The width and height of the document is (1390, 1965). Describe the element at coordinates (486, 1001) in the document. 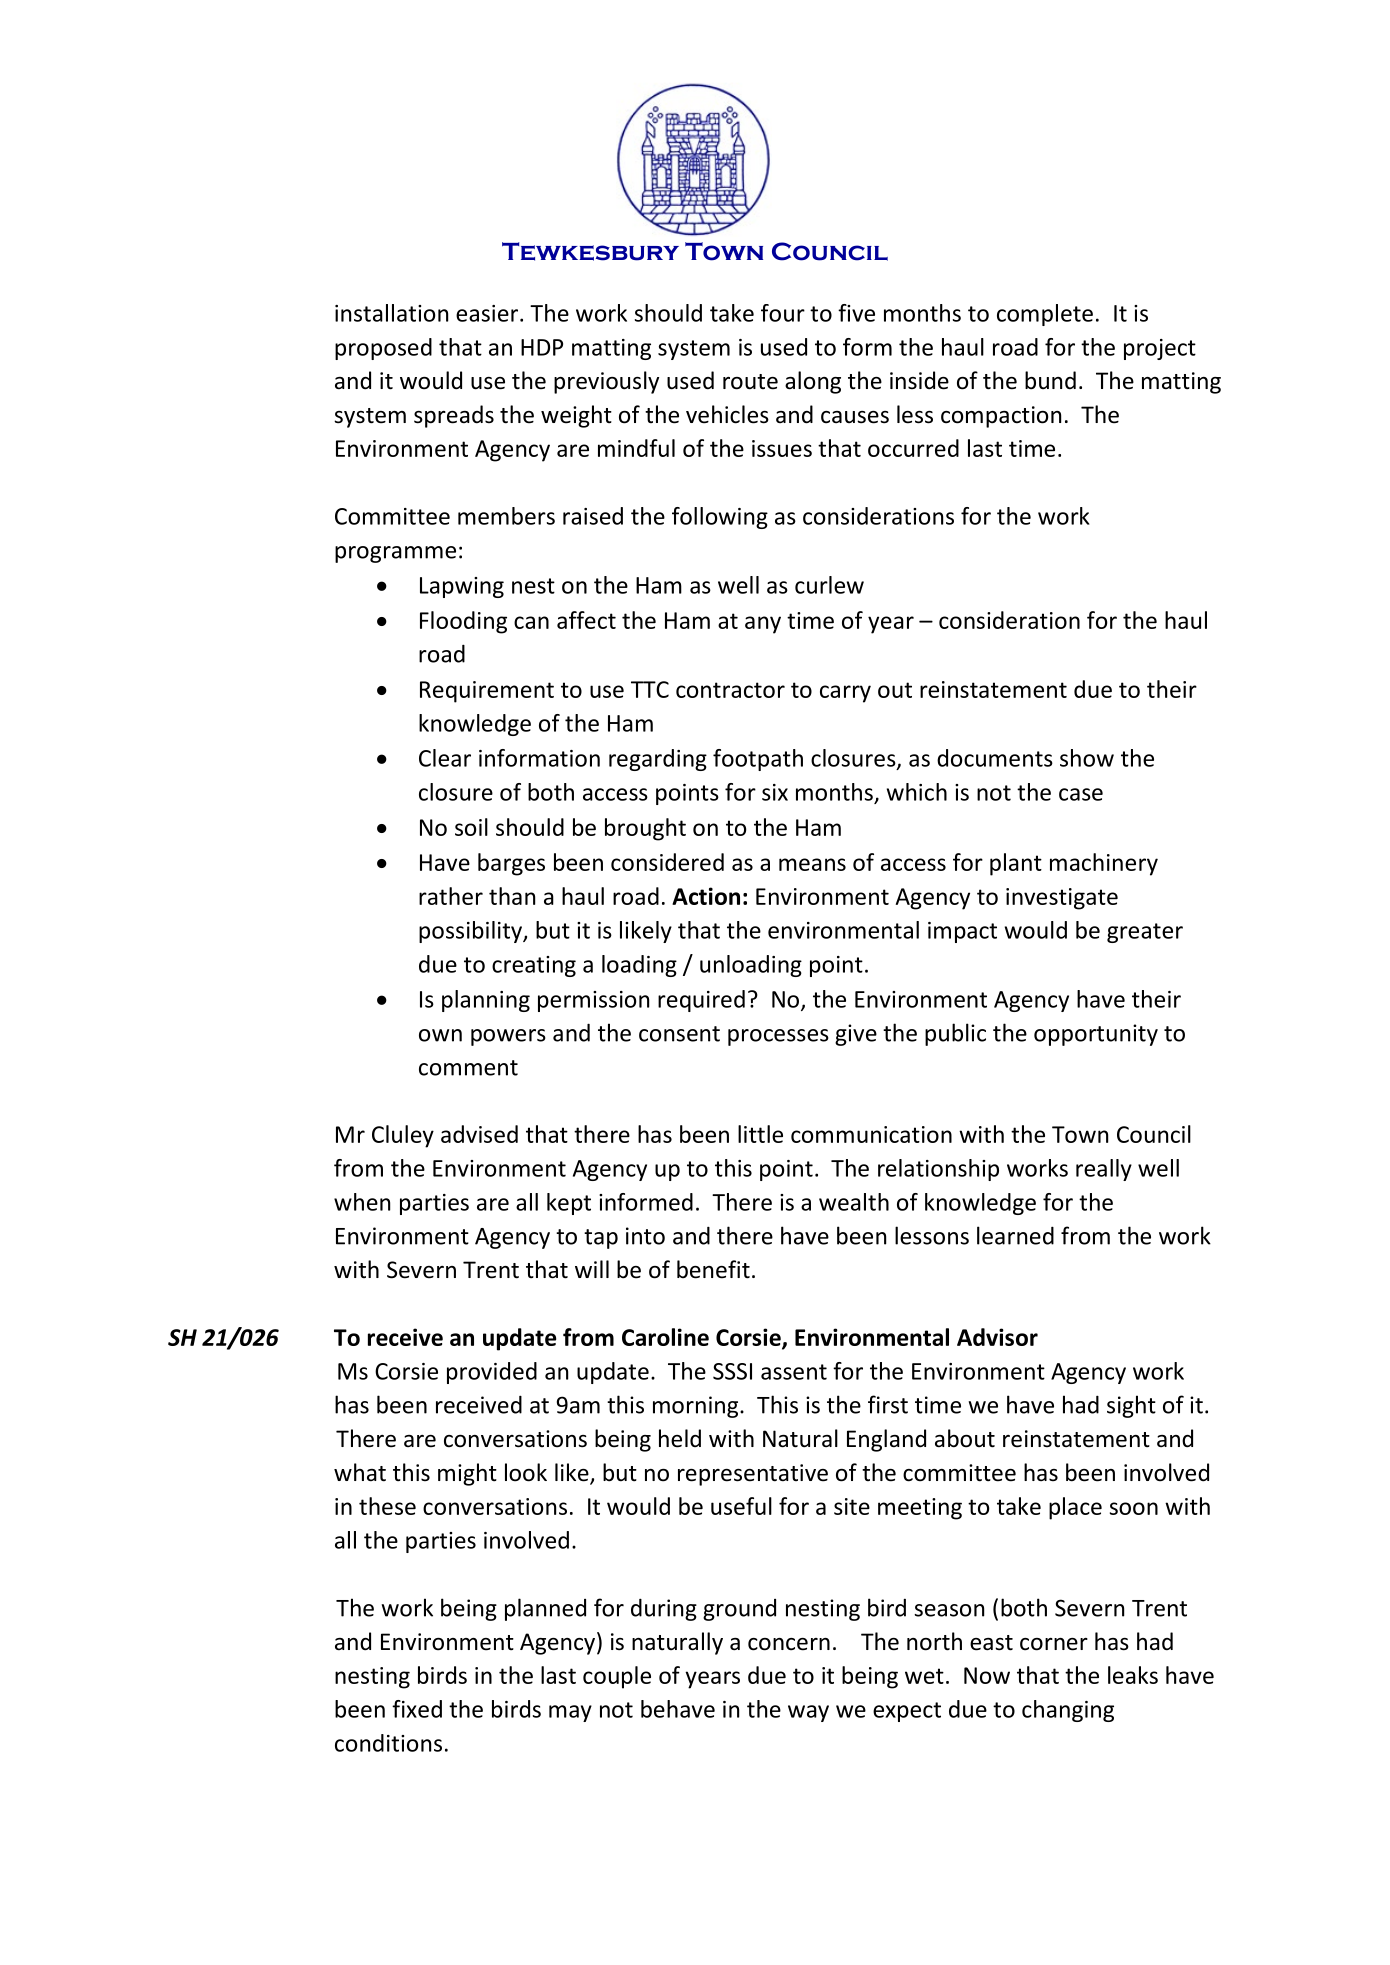

I see `planning` at that location.
